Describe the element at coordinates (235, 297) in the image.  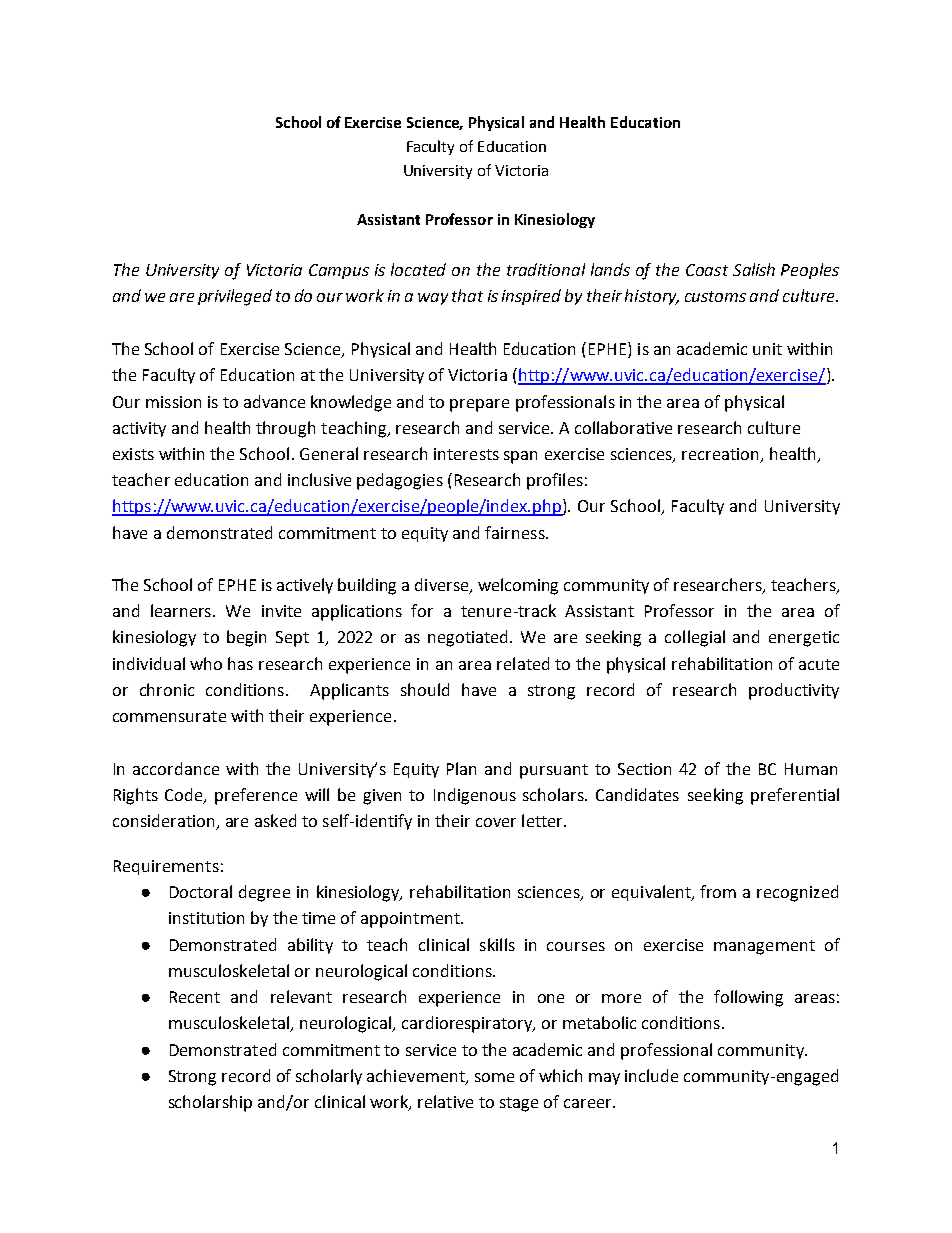
I see `privileged` at that location.
